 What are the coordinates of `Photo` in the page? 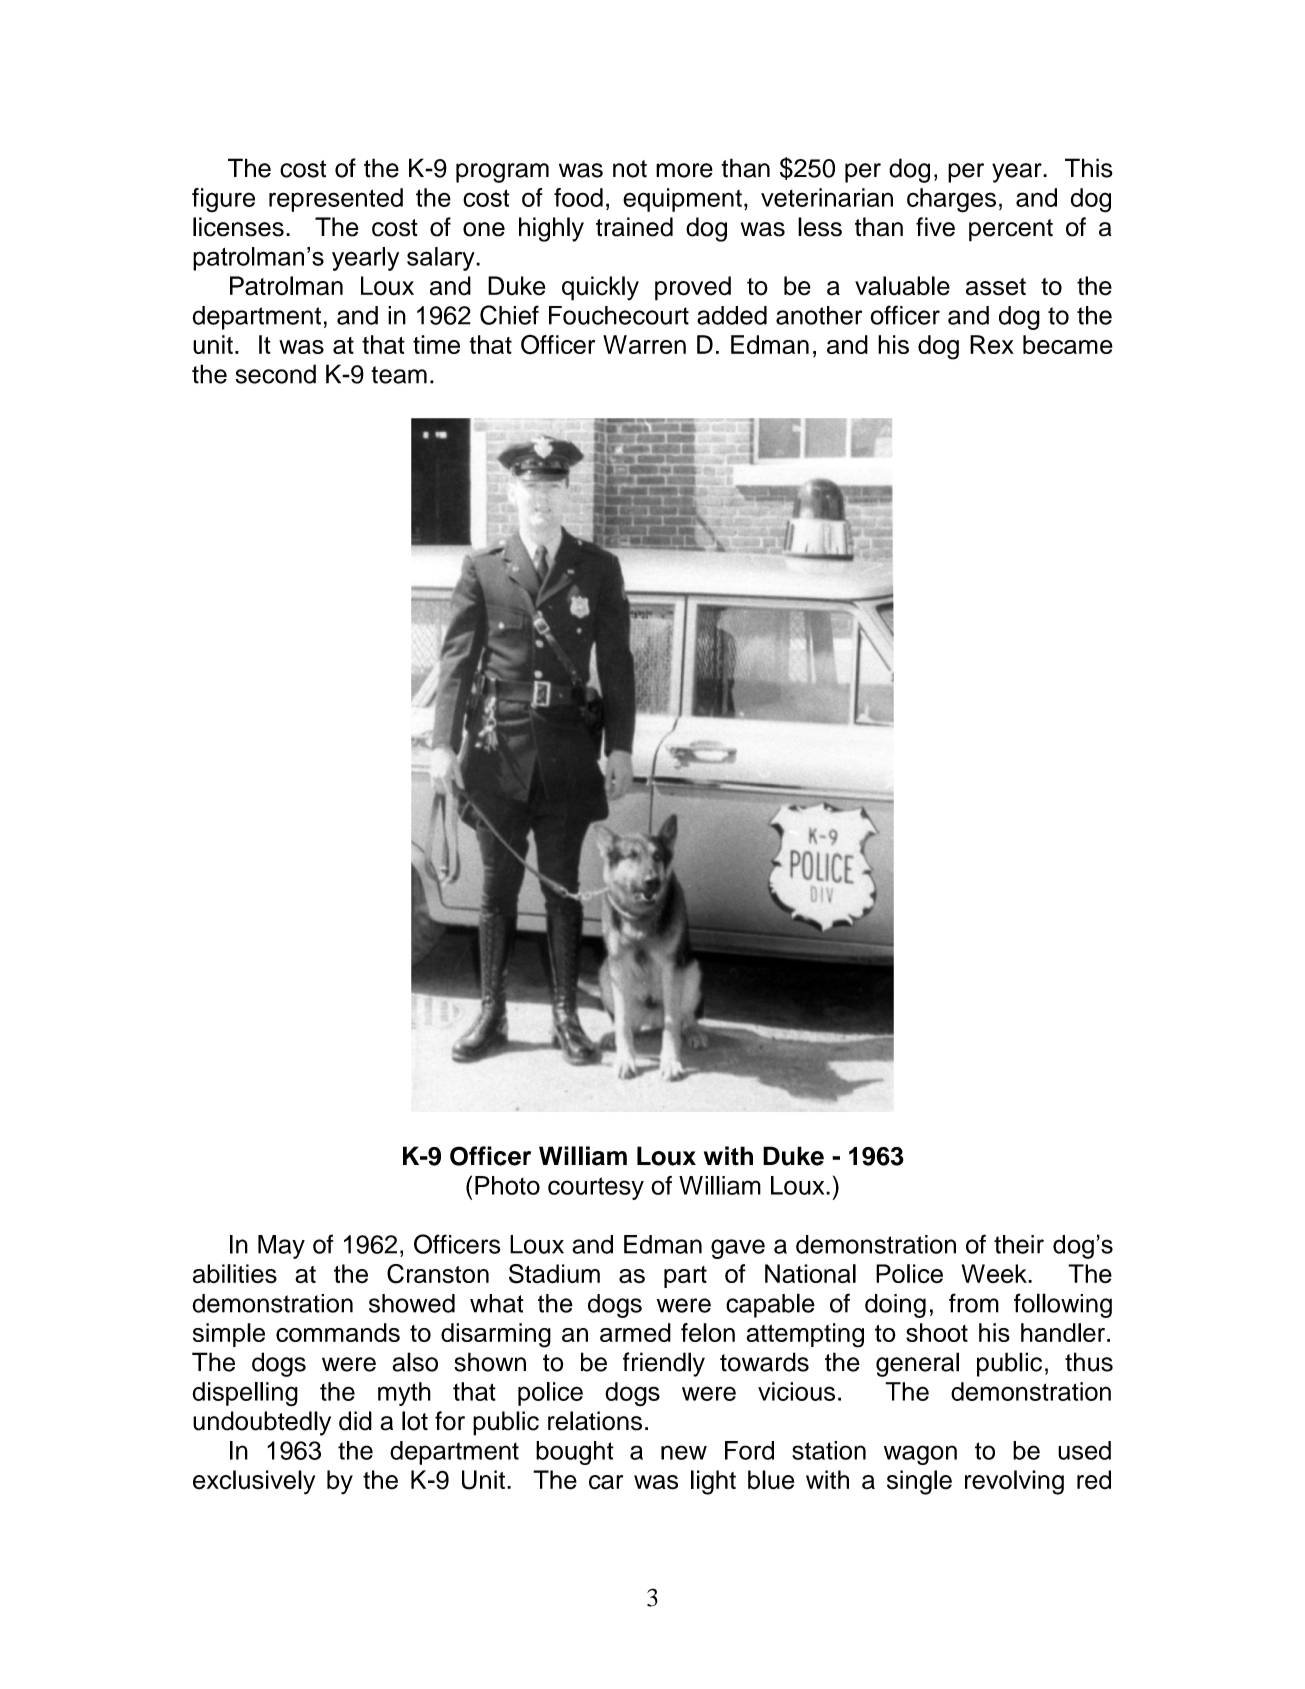 It's located at (507, 1185).
